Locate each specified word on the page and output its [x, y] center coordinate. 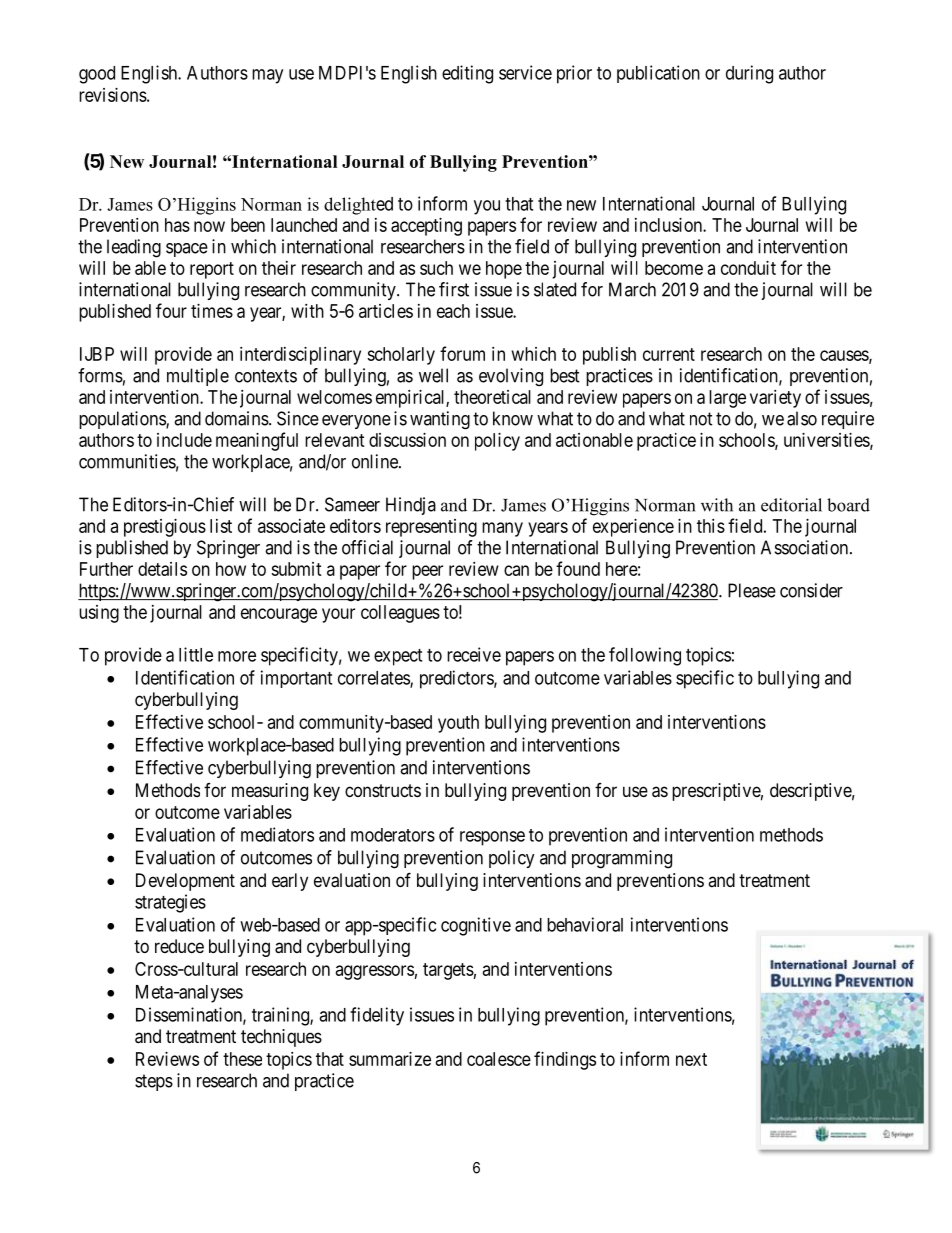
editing [467, 74]
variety [775, 399]
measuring [270, 792]
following [645, 656]
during [749, 74]
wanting [440, 420]
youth [458, 724]
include [184, 440]
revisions [113, 95]
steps [154, 1082]
